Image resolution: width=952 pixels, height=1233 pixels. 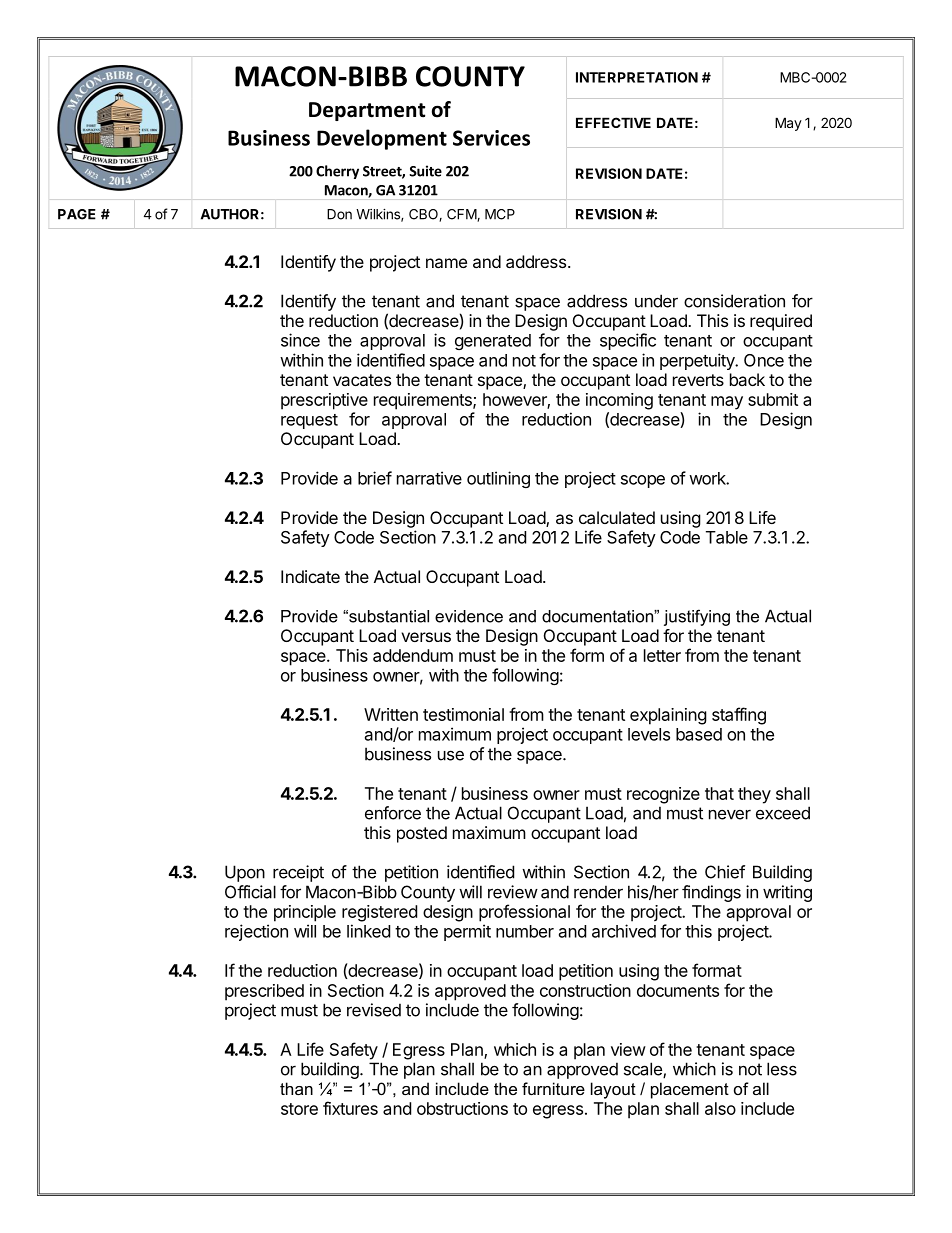 What do you see at coordinates (245, 873) in the document?
I see `Upon` at bounding box center [245, 873].
